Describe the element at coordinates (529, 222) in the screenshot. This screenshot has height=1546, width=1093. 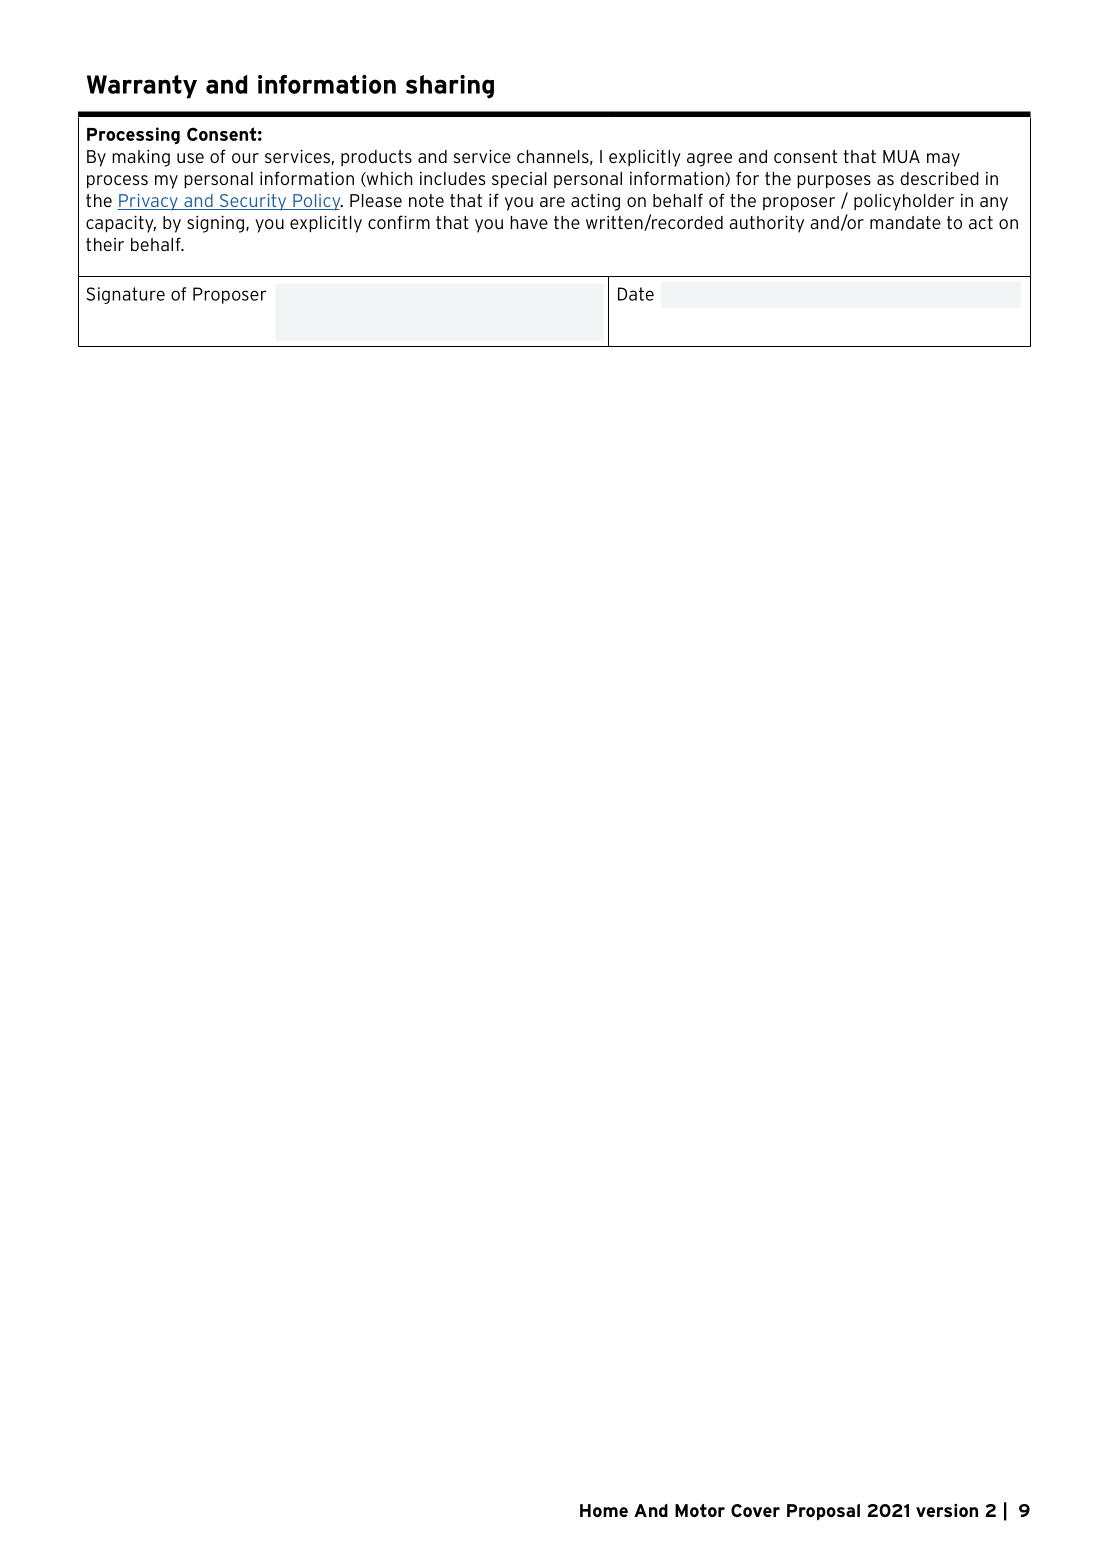
I see `have` at that location.
